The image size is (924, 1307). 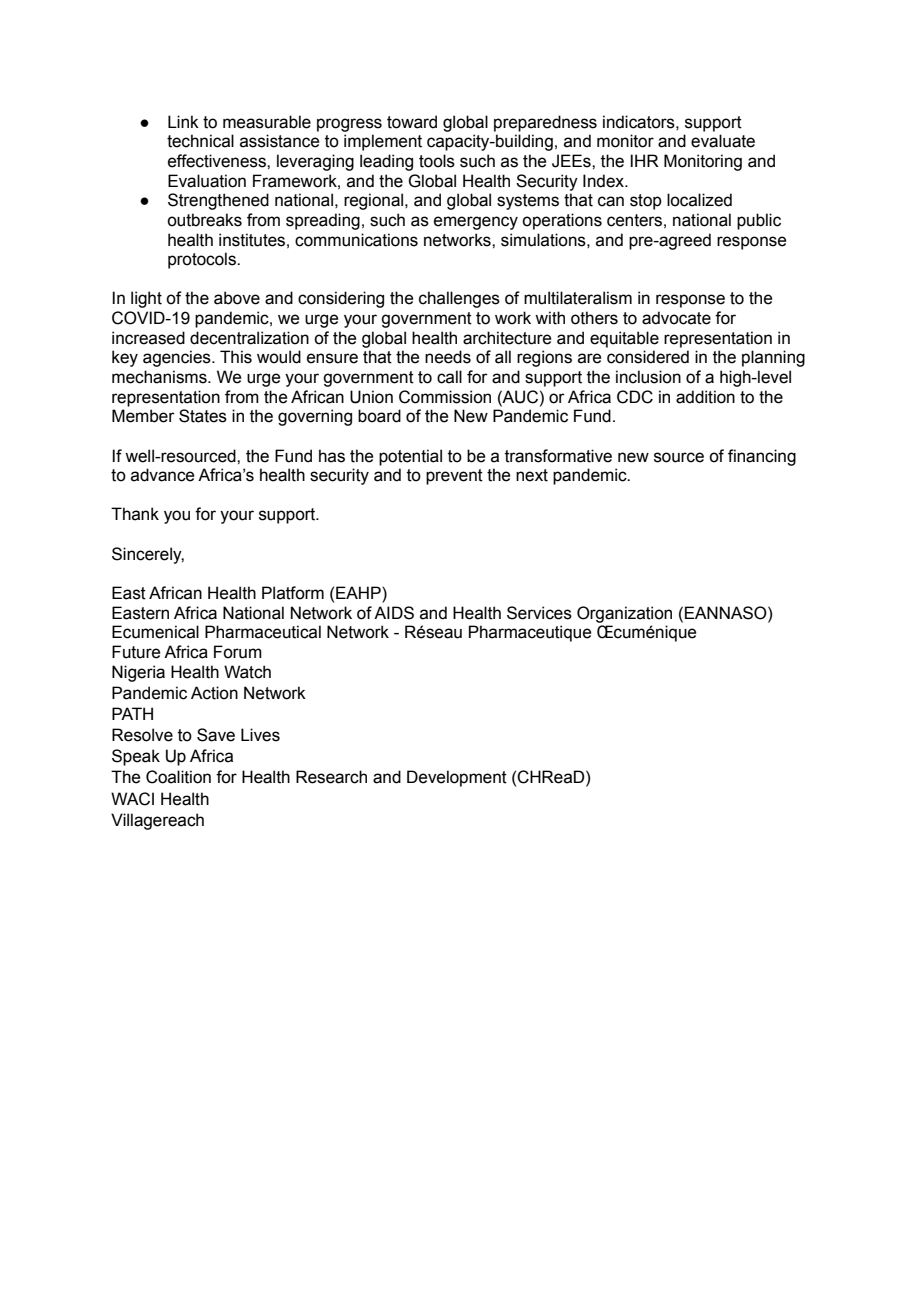 I want to click on Coalition, so click(x=178, y=777).
